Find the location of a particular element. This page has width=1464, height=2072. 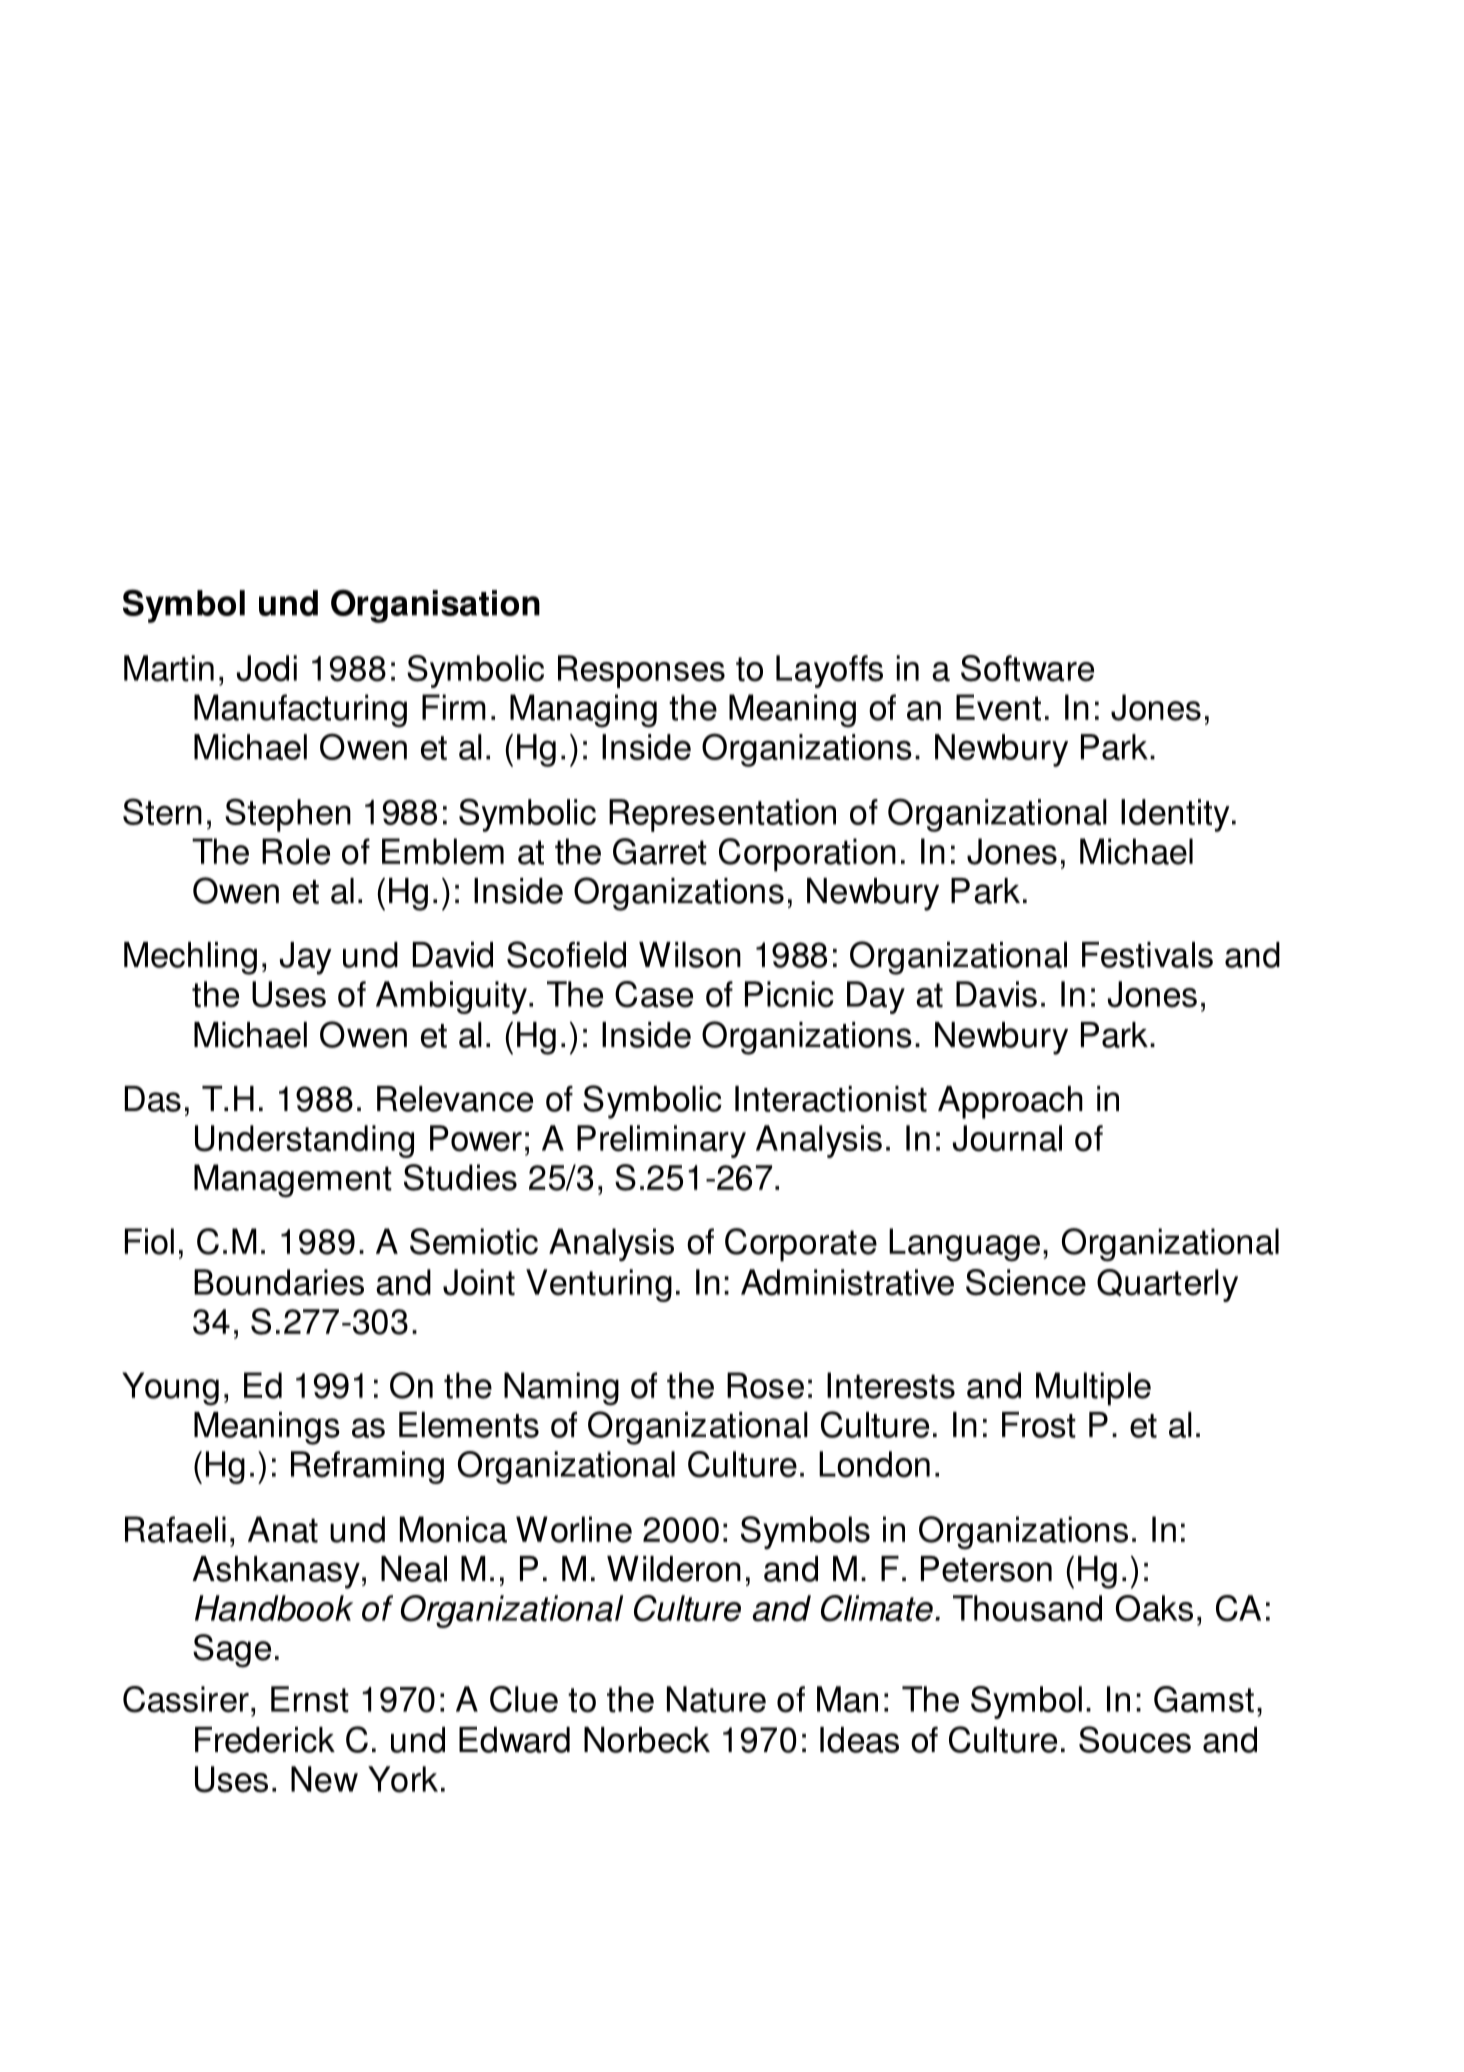

Peterson is located at coordinates (986, 1569).
